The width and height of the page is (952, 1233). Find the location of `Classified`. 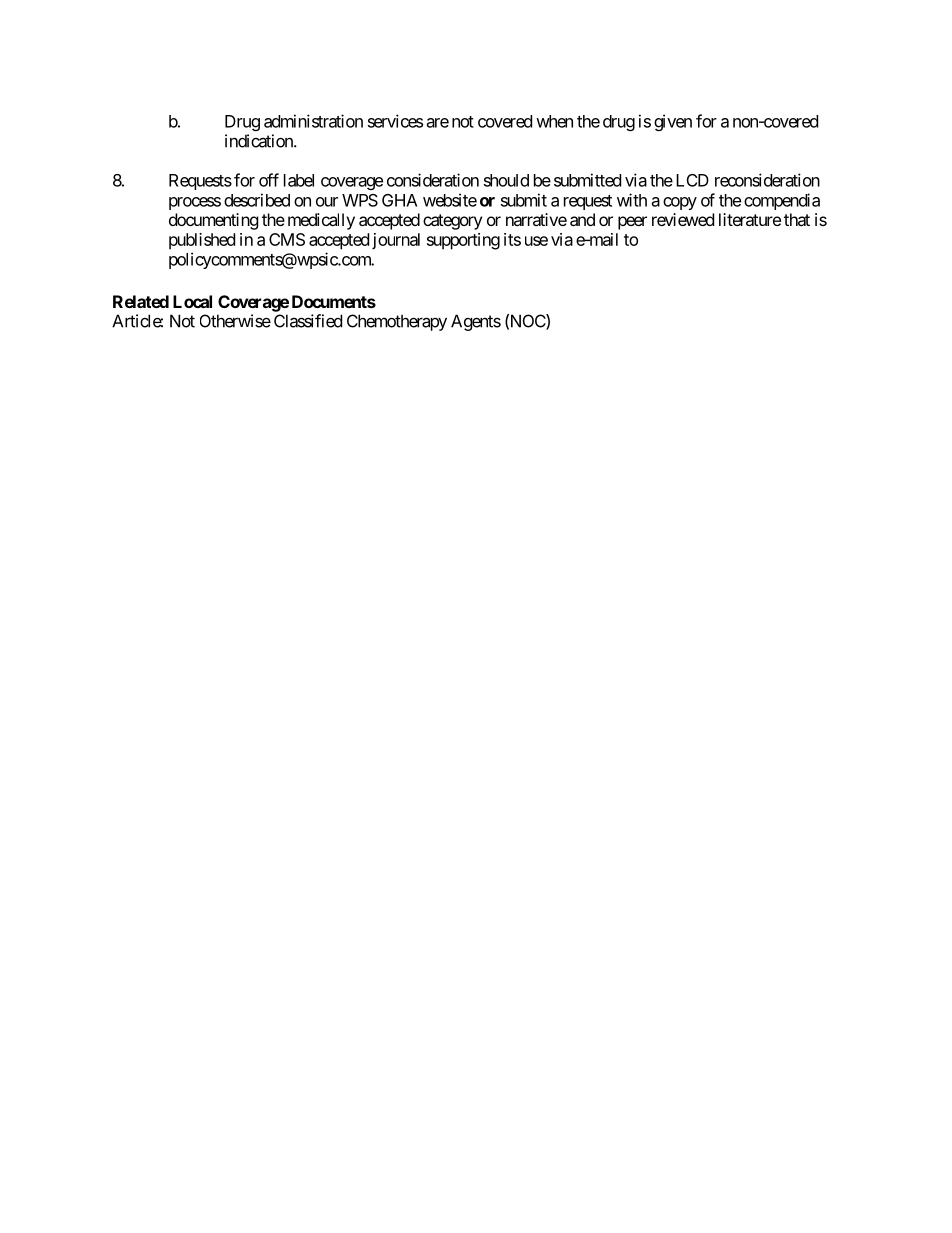

Classified is located at coordinates (308, 321).
